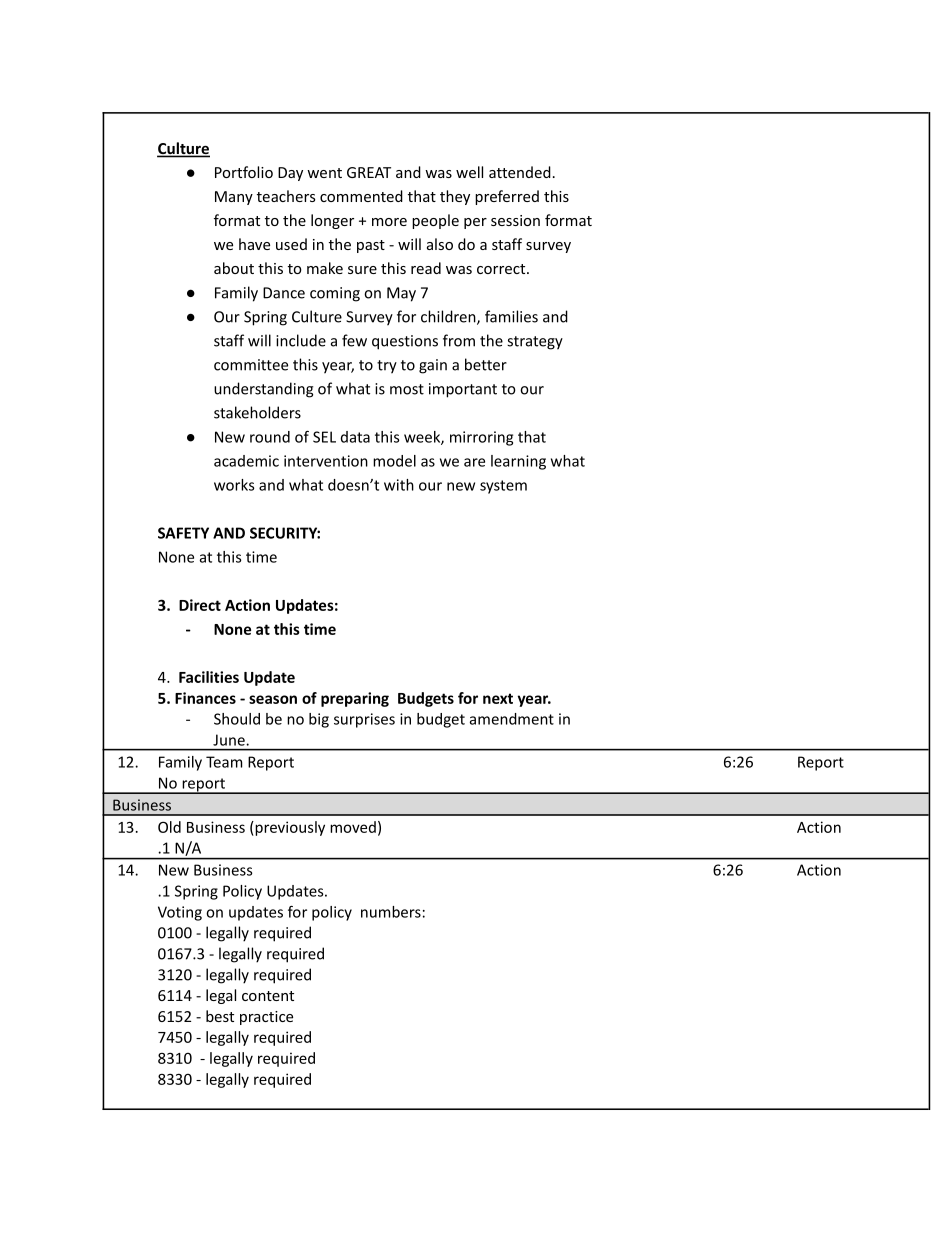  I want to click on best, so click(220, 1016).
